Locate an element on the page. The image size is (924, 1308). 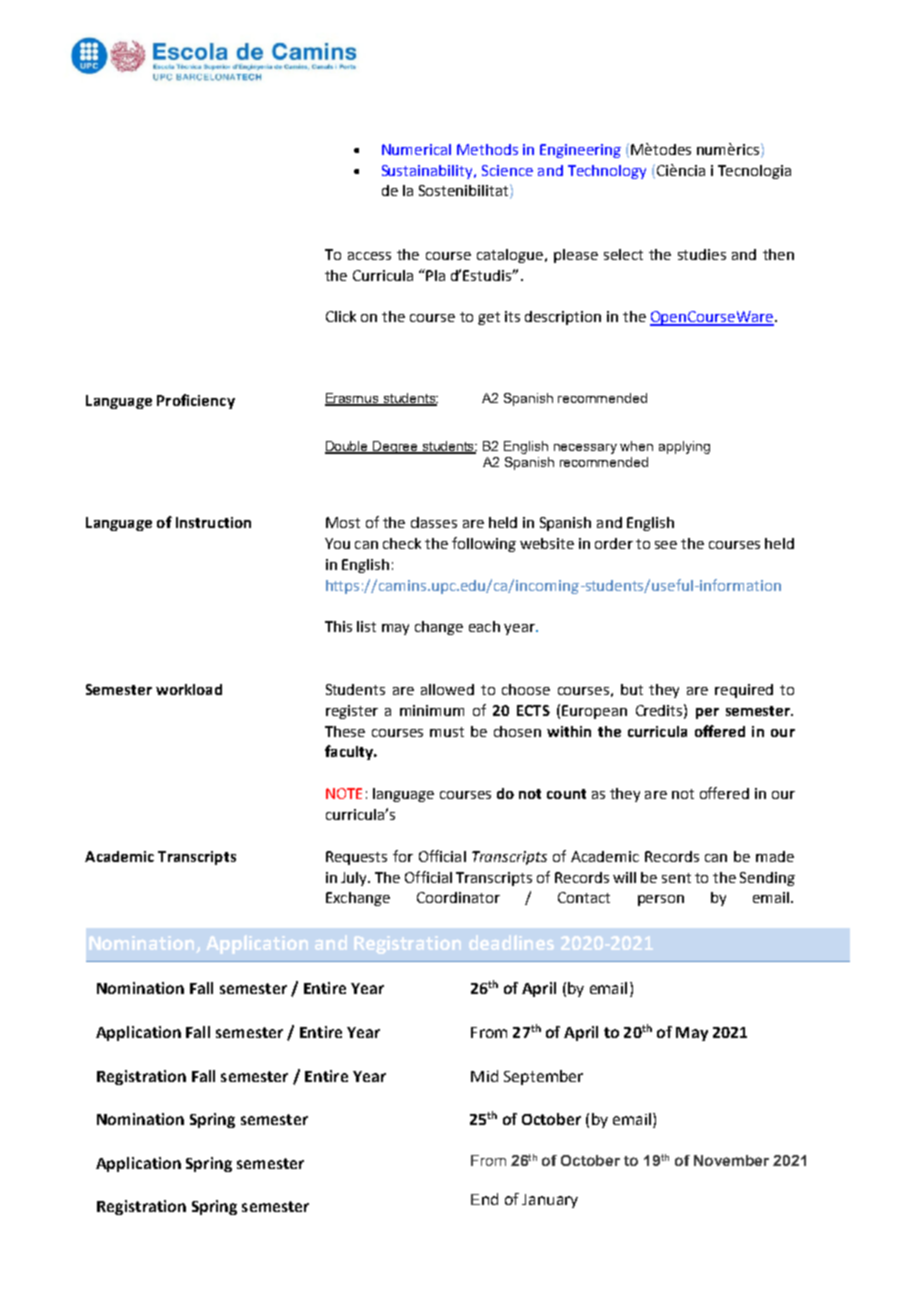
access is located at coordinates (369, 256).
